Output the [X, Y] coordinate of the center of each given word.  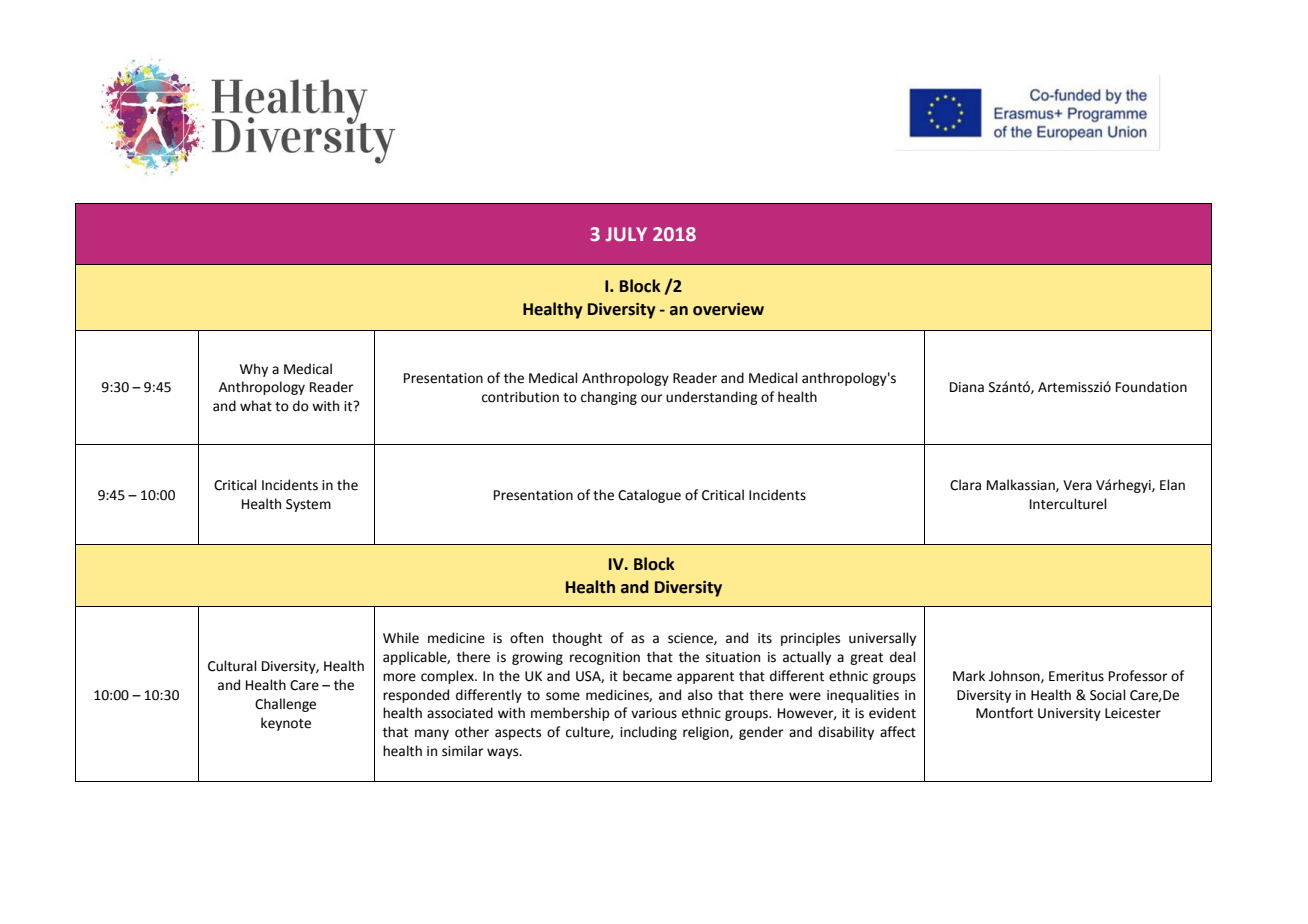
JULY [626, 234]
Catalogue [649, 496]
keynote [286, 724]
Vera [1077, 485]
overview [728, 309]
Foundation [1151, 387]
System [308, 505]
